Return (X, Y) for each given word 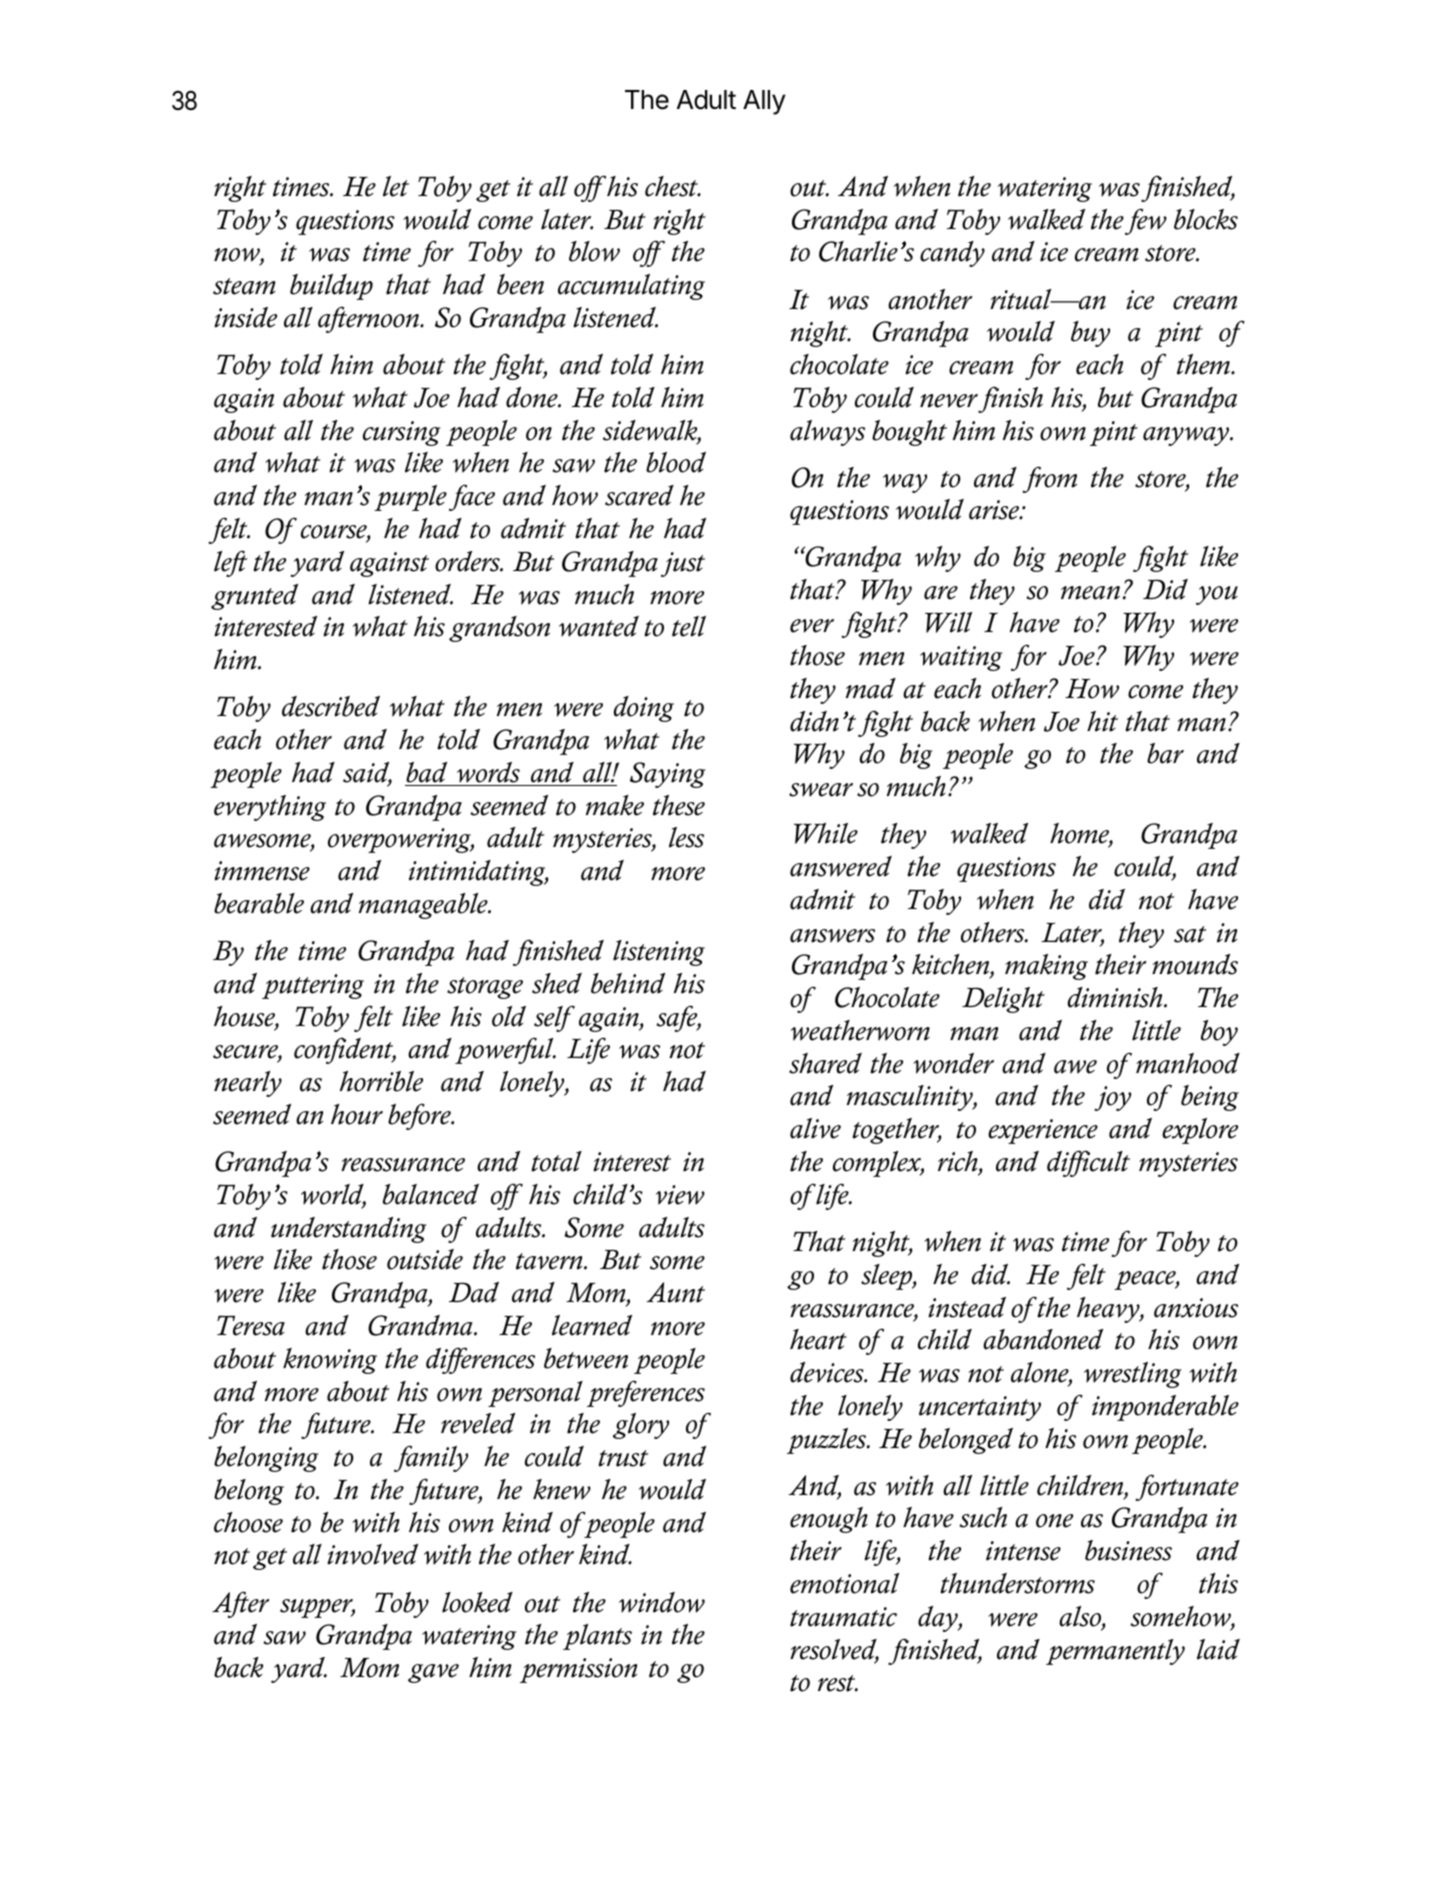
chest (673, 186)
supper (317, 1608)
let (396, 186)
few (1146, 221)
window (662, 1602)
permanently (1115, 1652)
